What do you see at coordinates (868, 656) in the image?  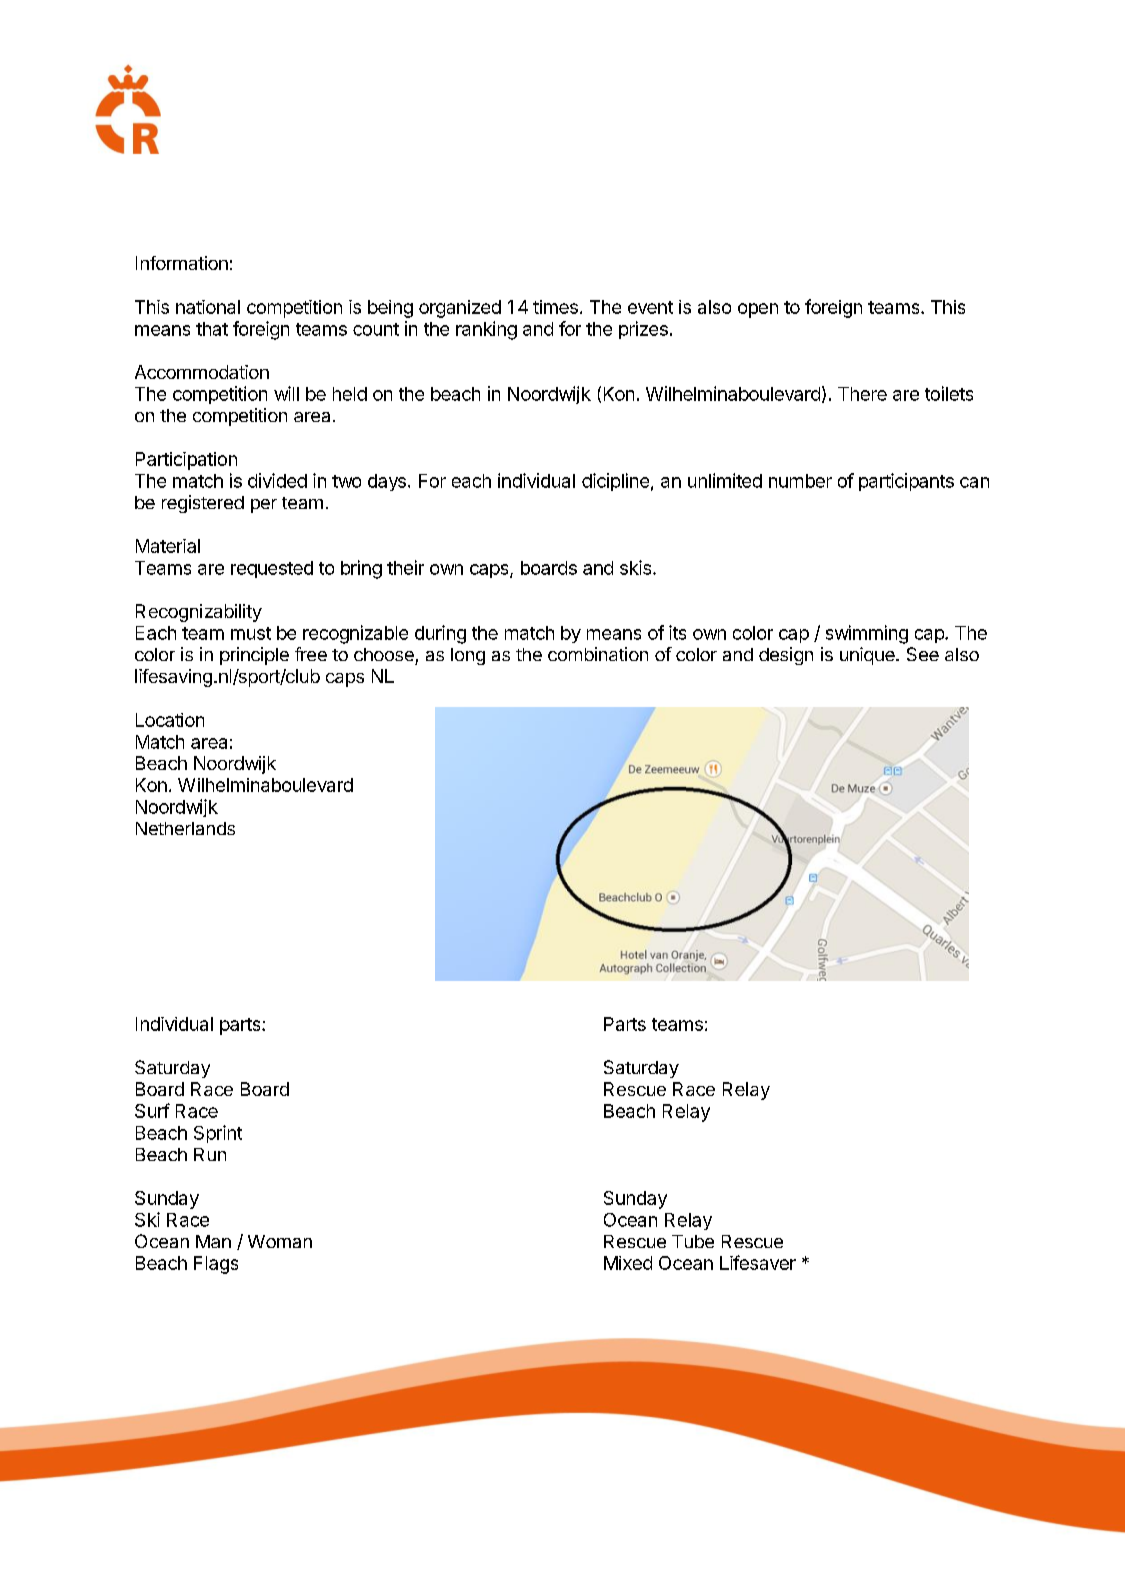 I see `unique` at bounding box center [868, 656].
